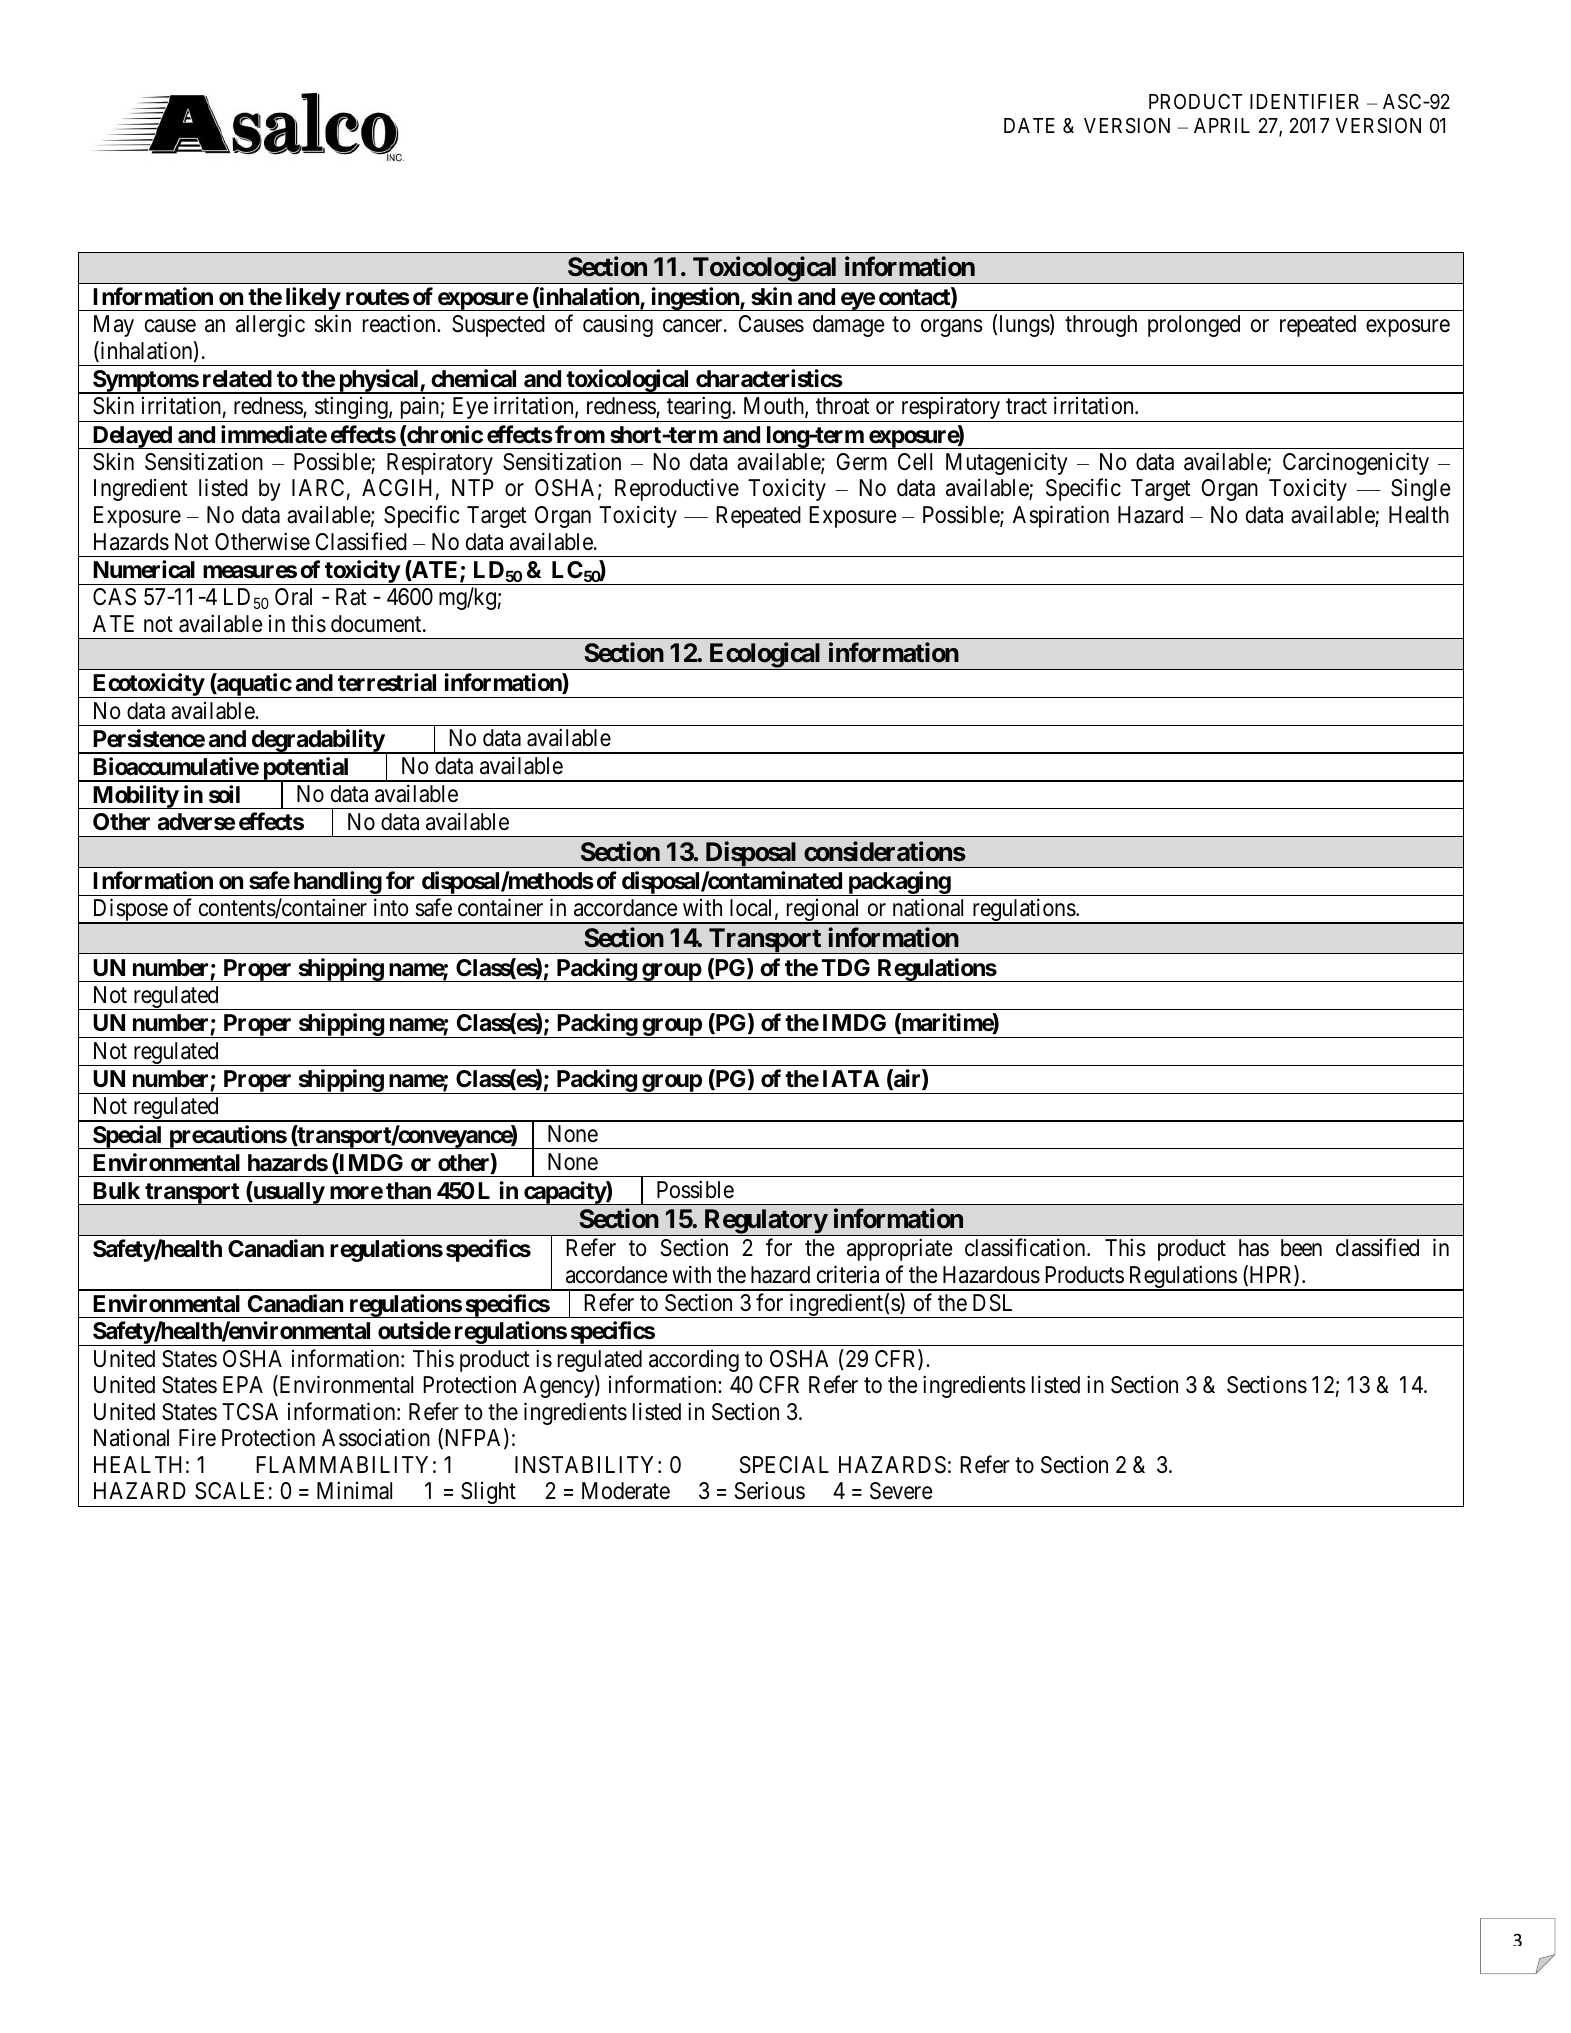 The height and width of the image is (2033, 1571). What do you see at coordinates (765, 656) in the image?
I see `Ecological` at bounding box center [765, 656].
